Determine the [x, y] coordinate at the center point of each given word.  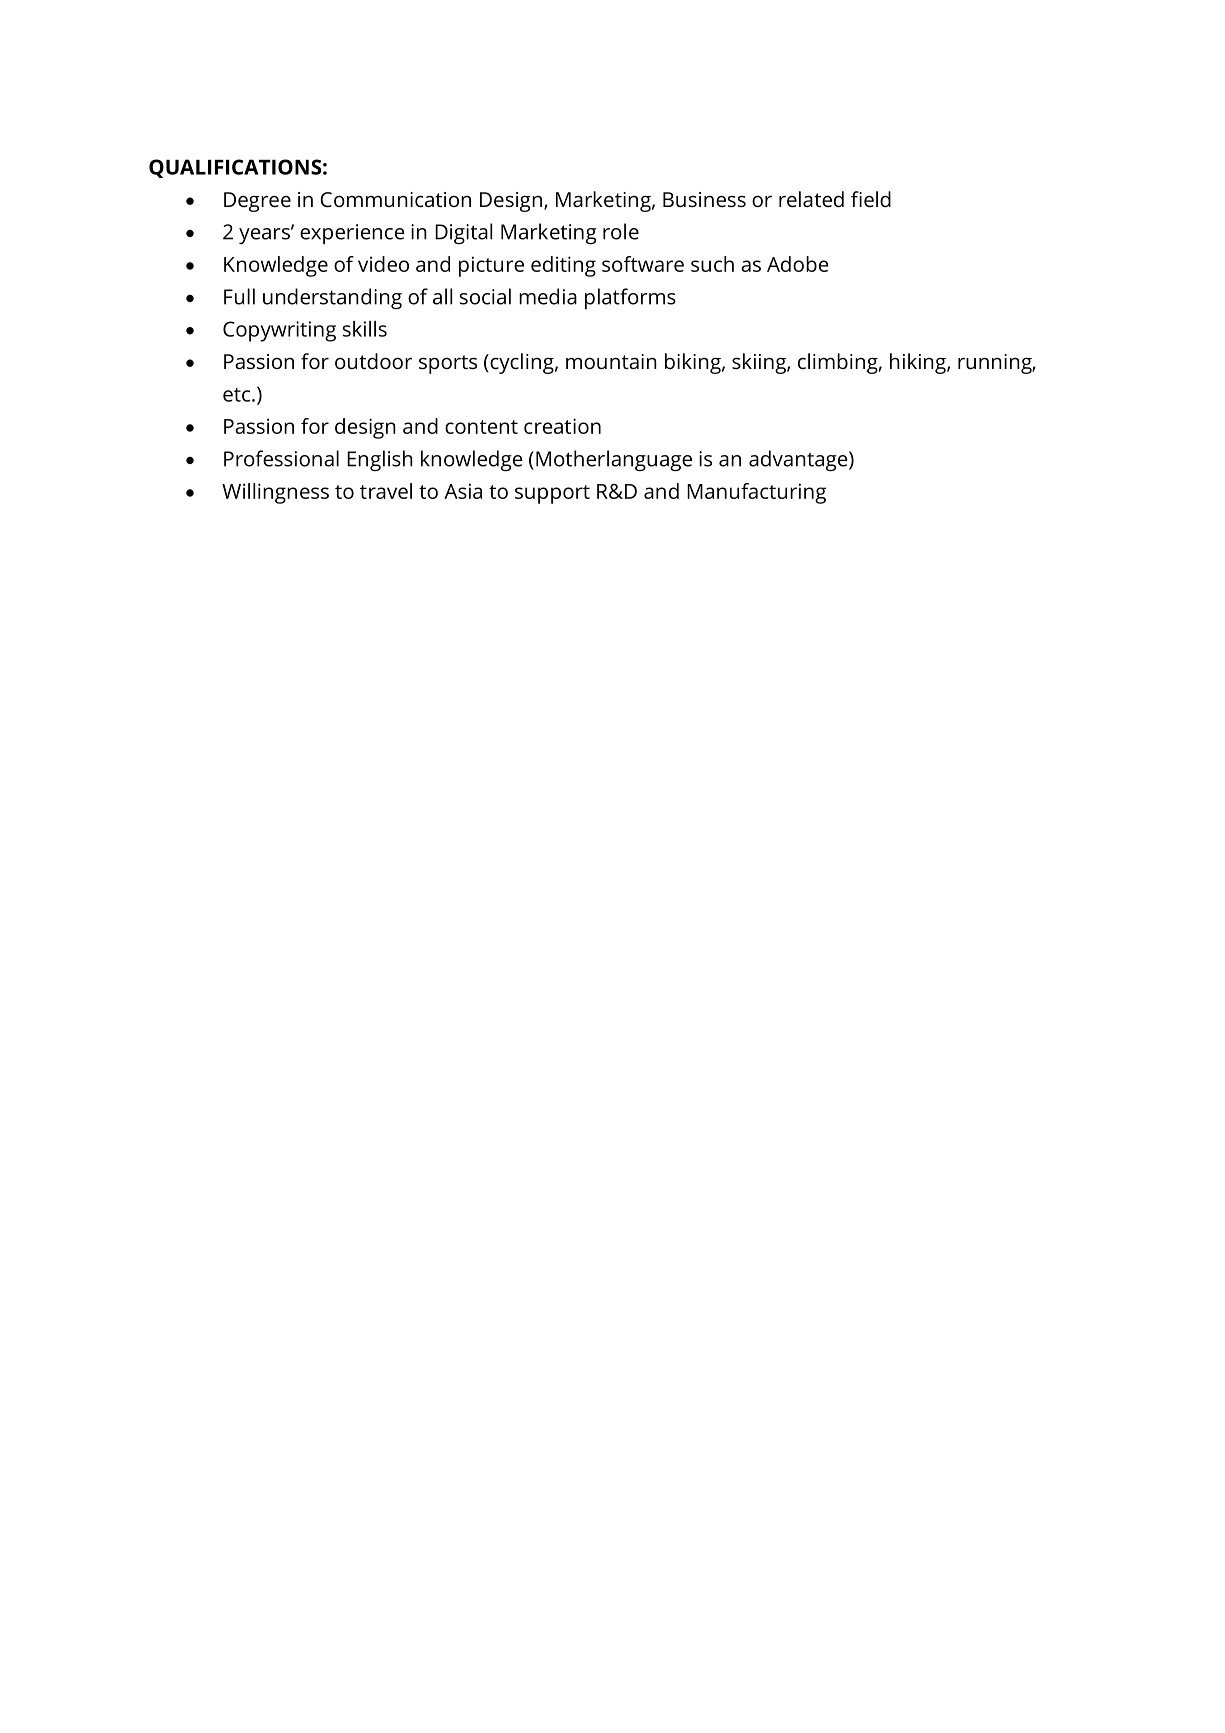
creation [562, 426]
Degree [257, 202]
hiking [919, 363]
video [383, 264]
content [481, 427]
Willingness [275, 493]
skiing [760, 363]
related [811, 199]
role [621, 231]
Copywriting [279, 331]
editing [563, 266]
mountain [611, 361]
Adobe [798, 264]
